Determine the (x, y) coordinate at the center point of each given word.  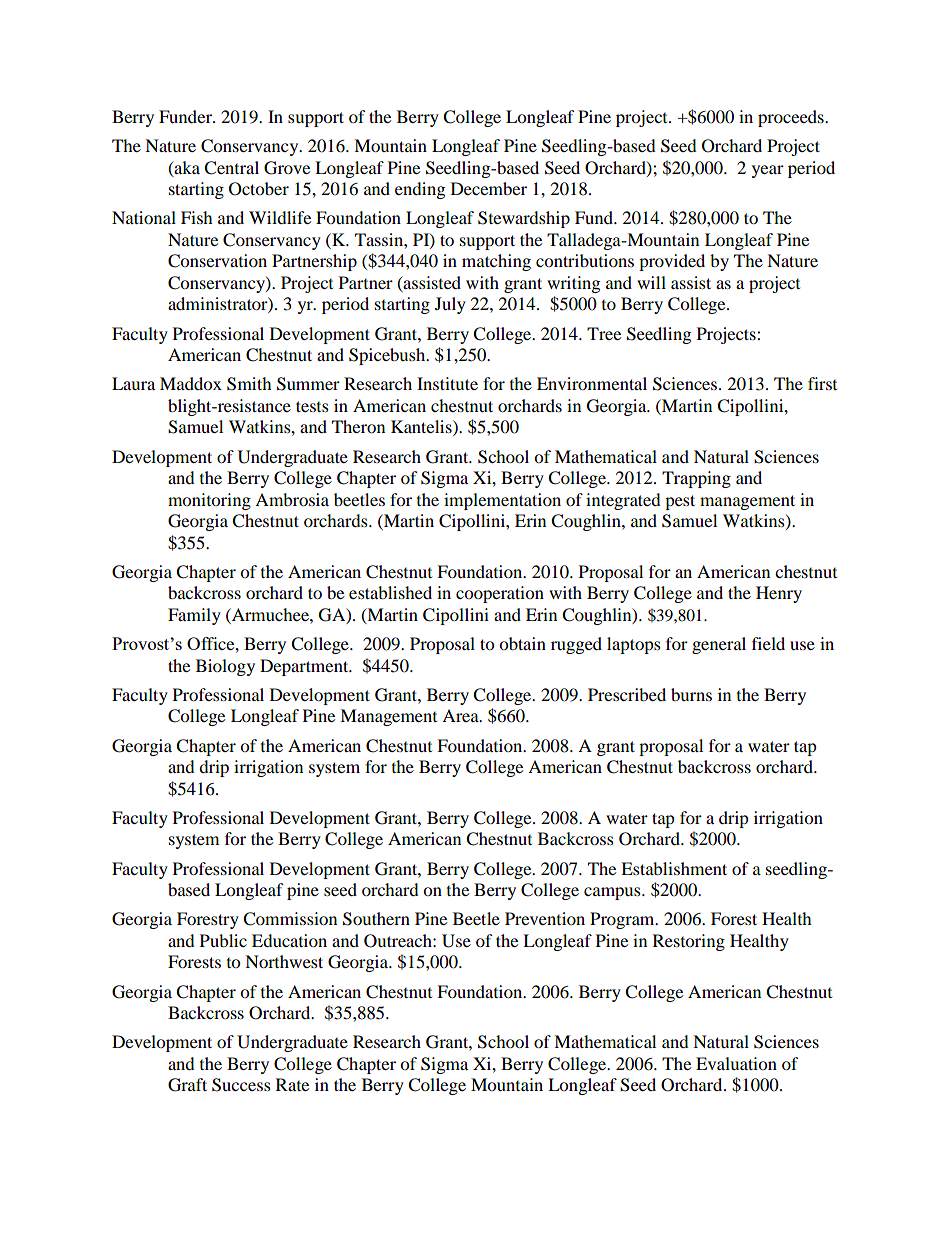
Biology (225, 667)
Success (241, 1085)
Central (231, 168)
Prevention (545, 918)
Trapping (696, 479)
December (489, 188)
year (768, 171)
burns (691, 694)
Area (461, 715)
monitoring (209, 501)
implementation (502, 501)
